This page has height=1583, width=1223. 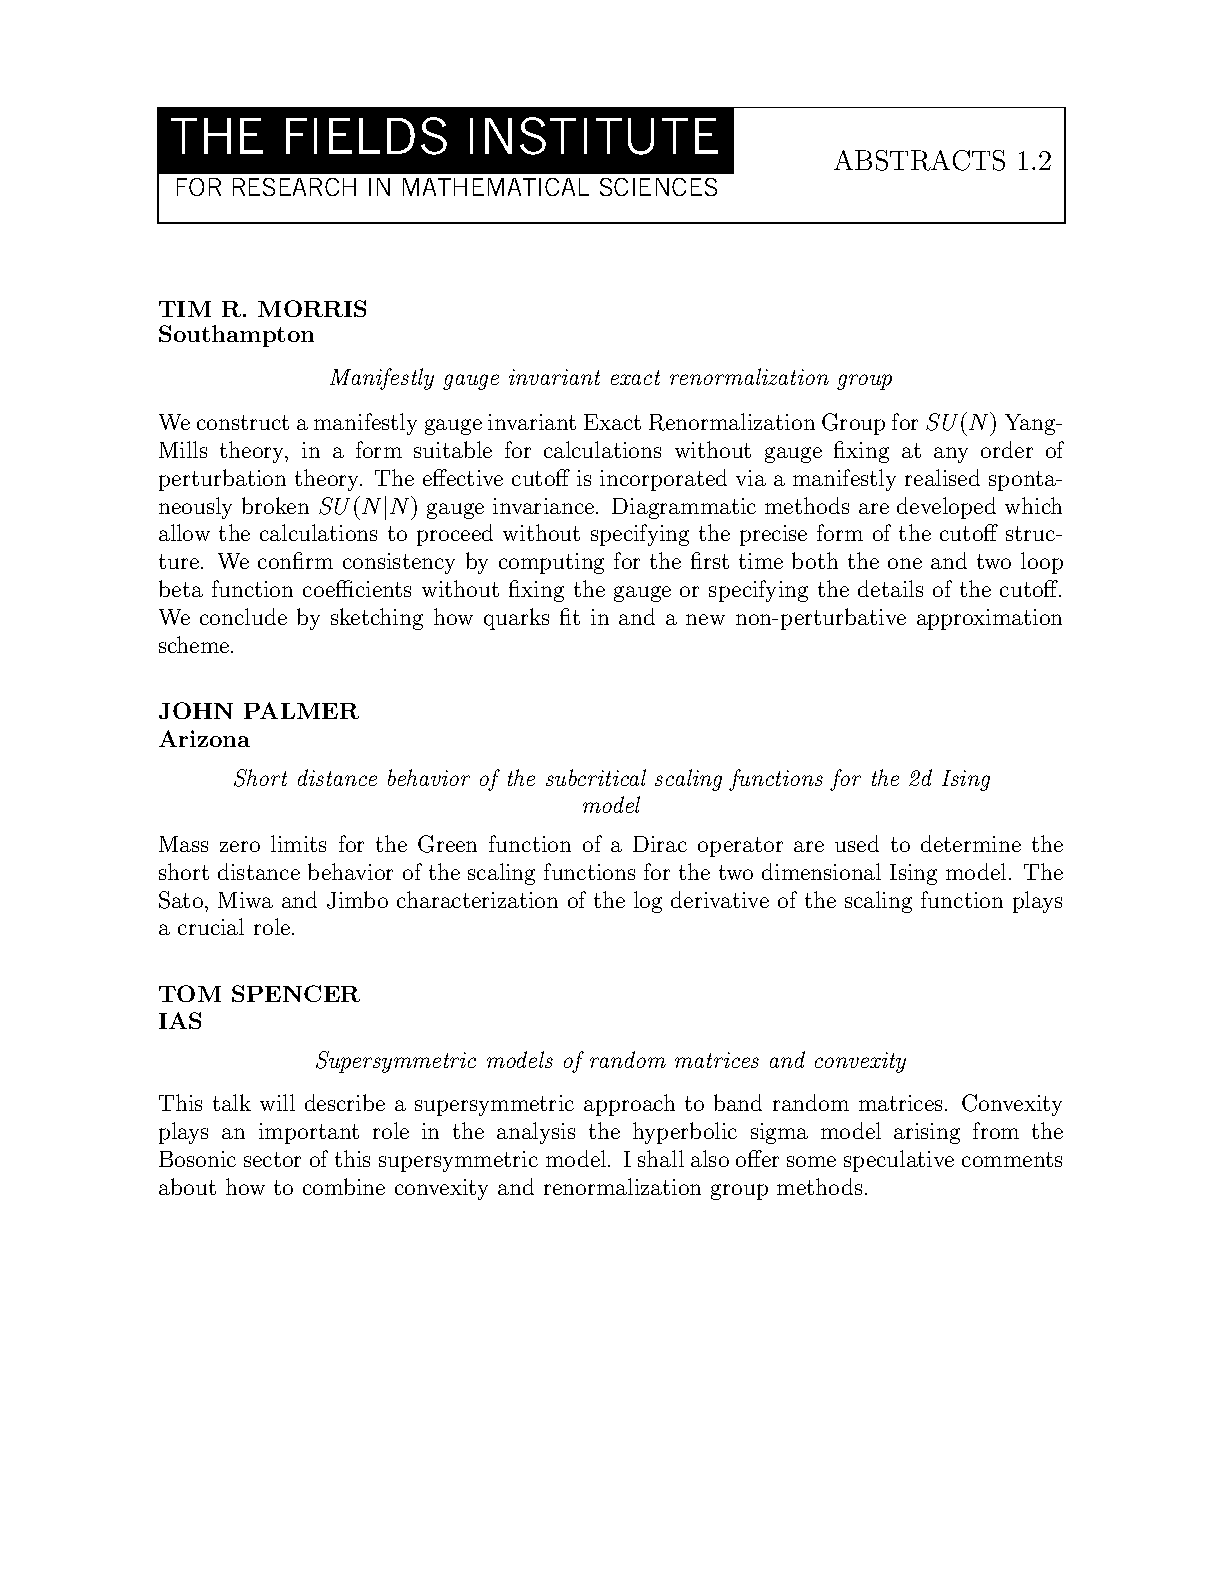 I want to click on Dirac, so click(x=660, y=844).
